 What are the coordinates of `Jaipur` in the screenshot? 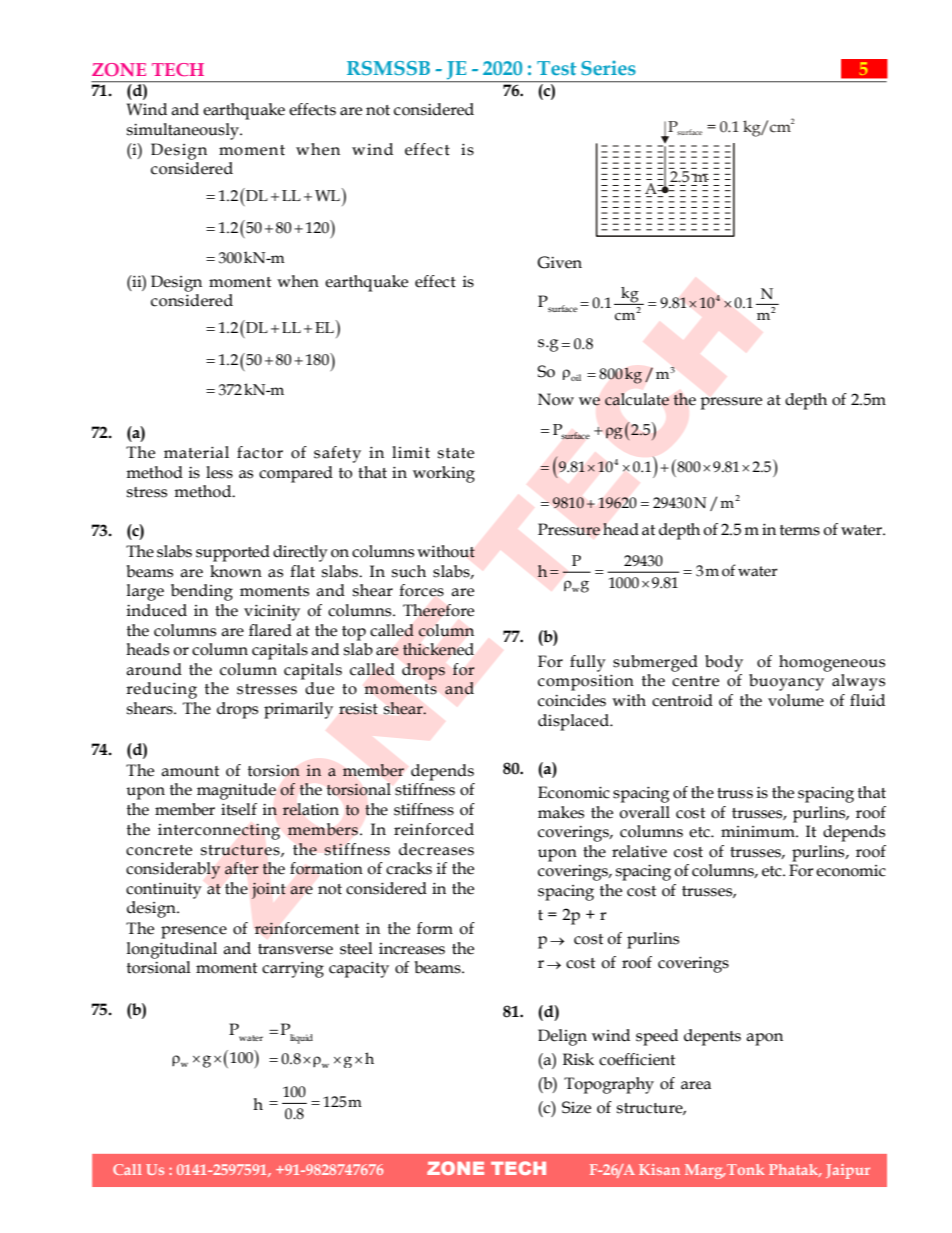 It's located at (848, 1171).
